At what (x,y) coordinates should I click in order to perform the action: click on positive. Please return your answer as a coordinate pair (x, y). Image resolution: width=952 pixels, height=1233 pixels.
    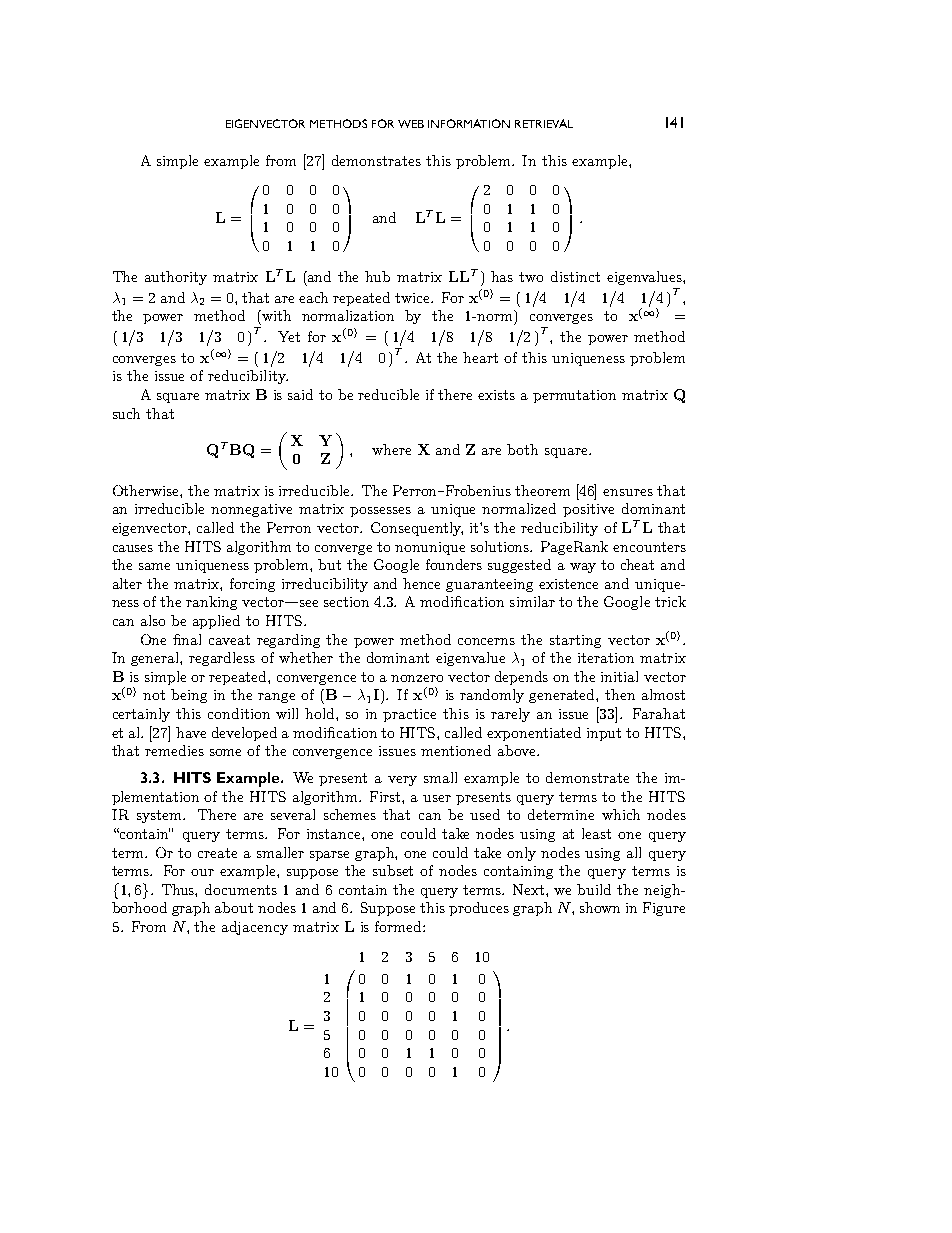
    Looking at the image, I should click on (588, 510).
